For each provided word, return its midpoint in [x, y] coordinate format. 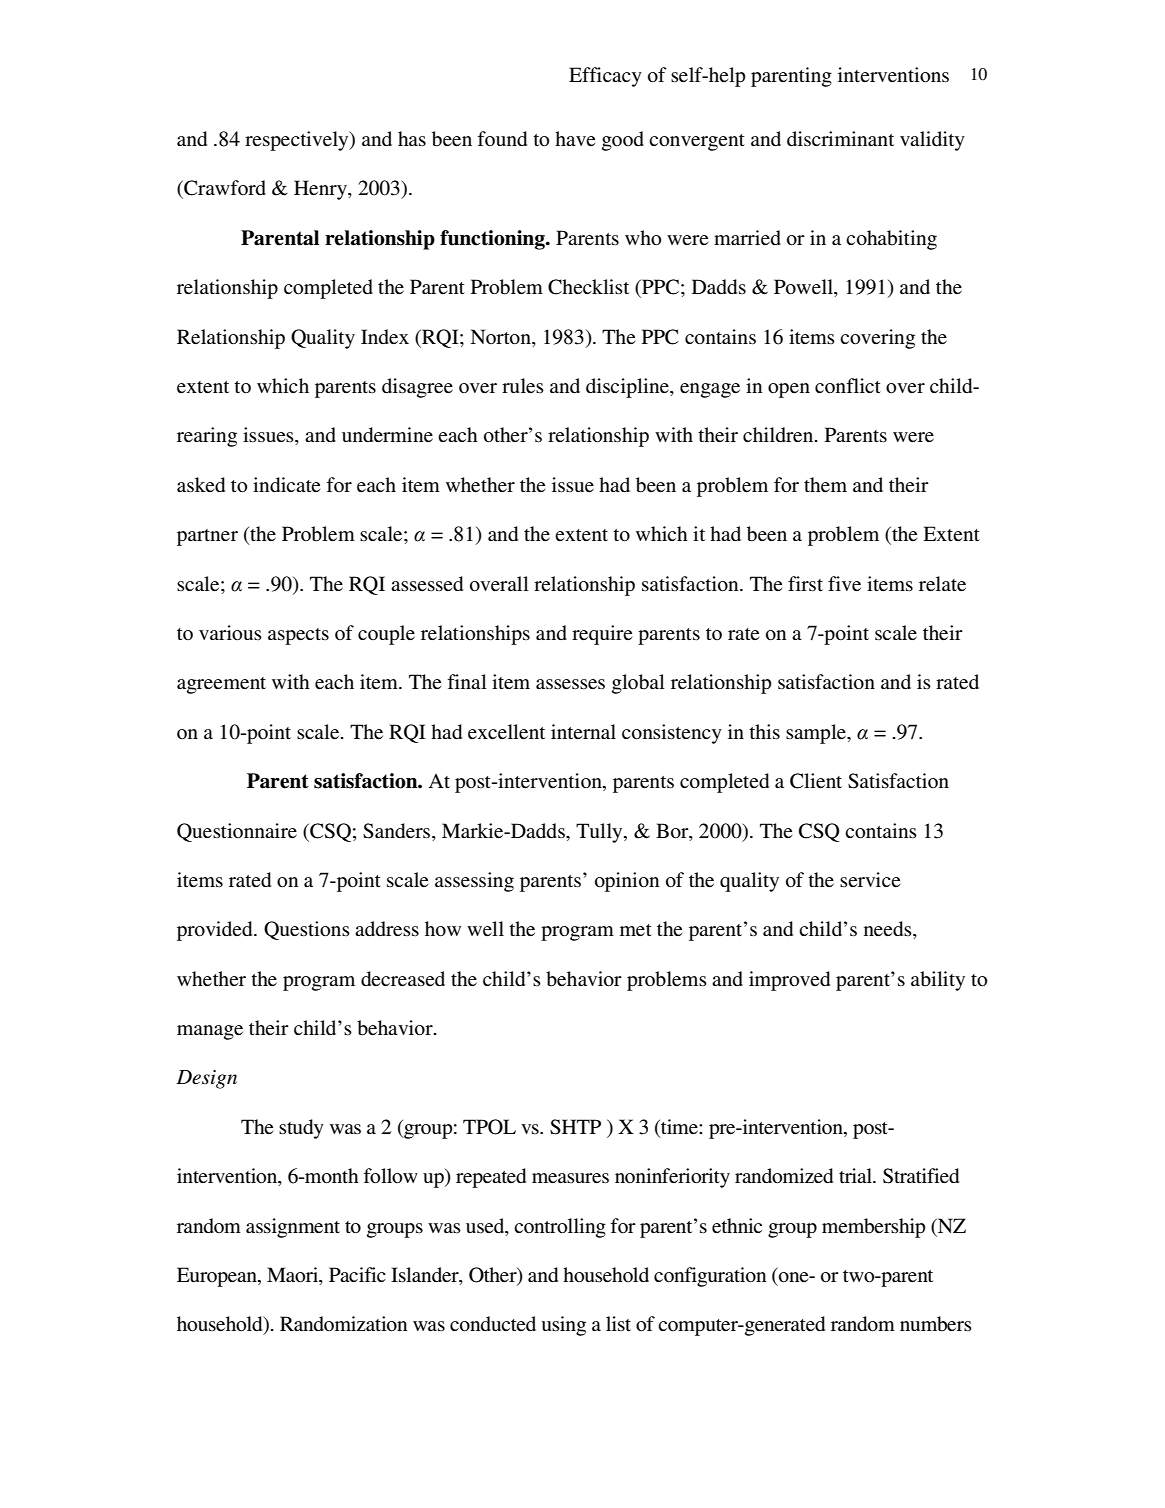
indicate [286, 485]
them [825, 484]
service [870, 880]
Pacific [357, 1274]
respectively [298, 141]
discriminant [840, 139]
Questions [307, 930]
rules [523, 386]
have [575, 139]
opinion [627, 882]
